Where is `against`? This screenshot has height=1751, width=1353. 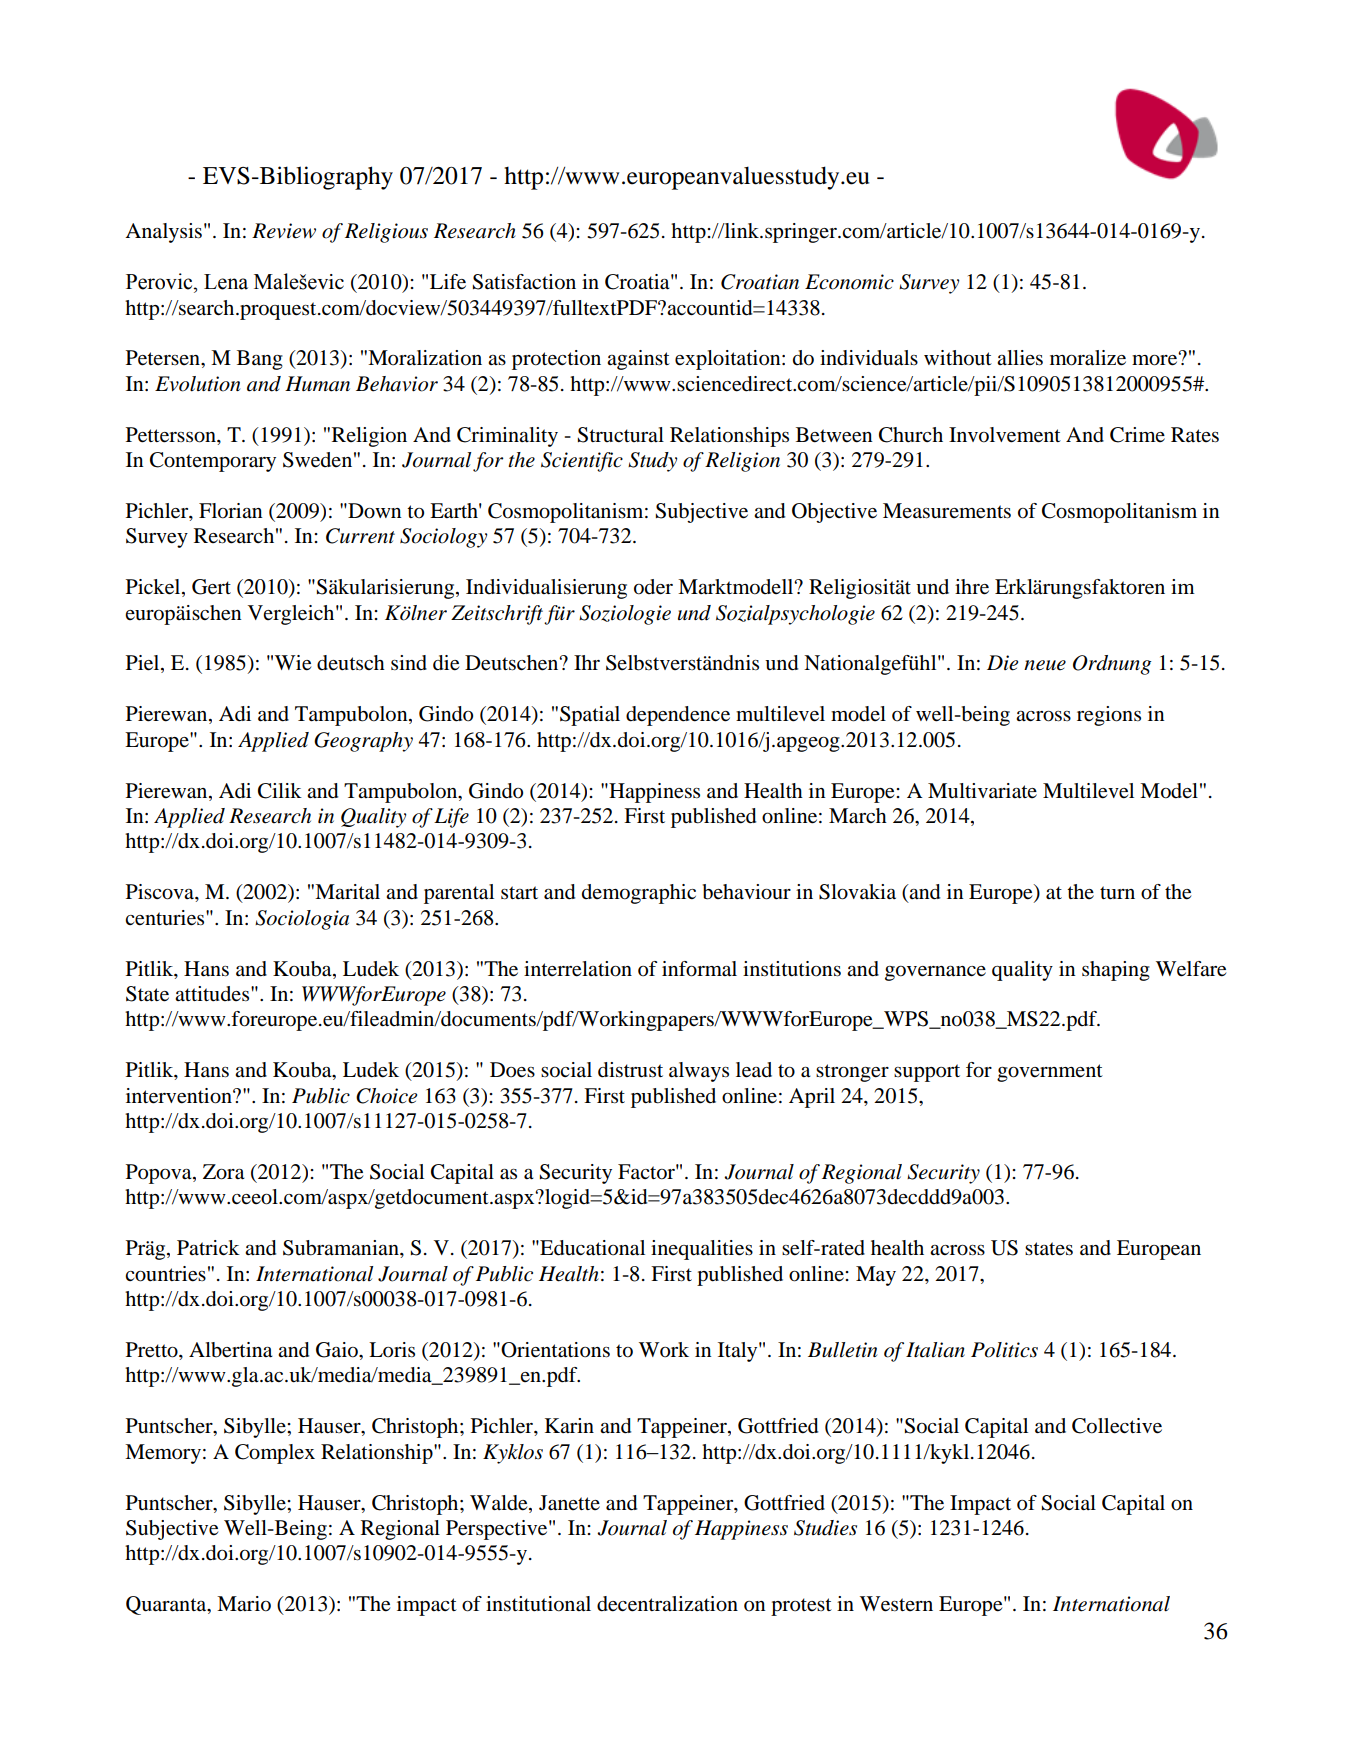 against is located at coordinates (638, 360).
